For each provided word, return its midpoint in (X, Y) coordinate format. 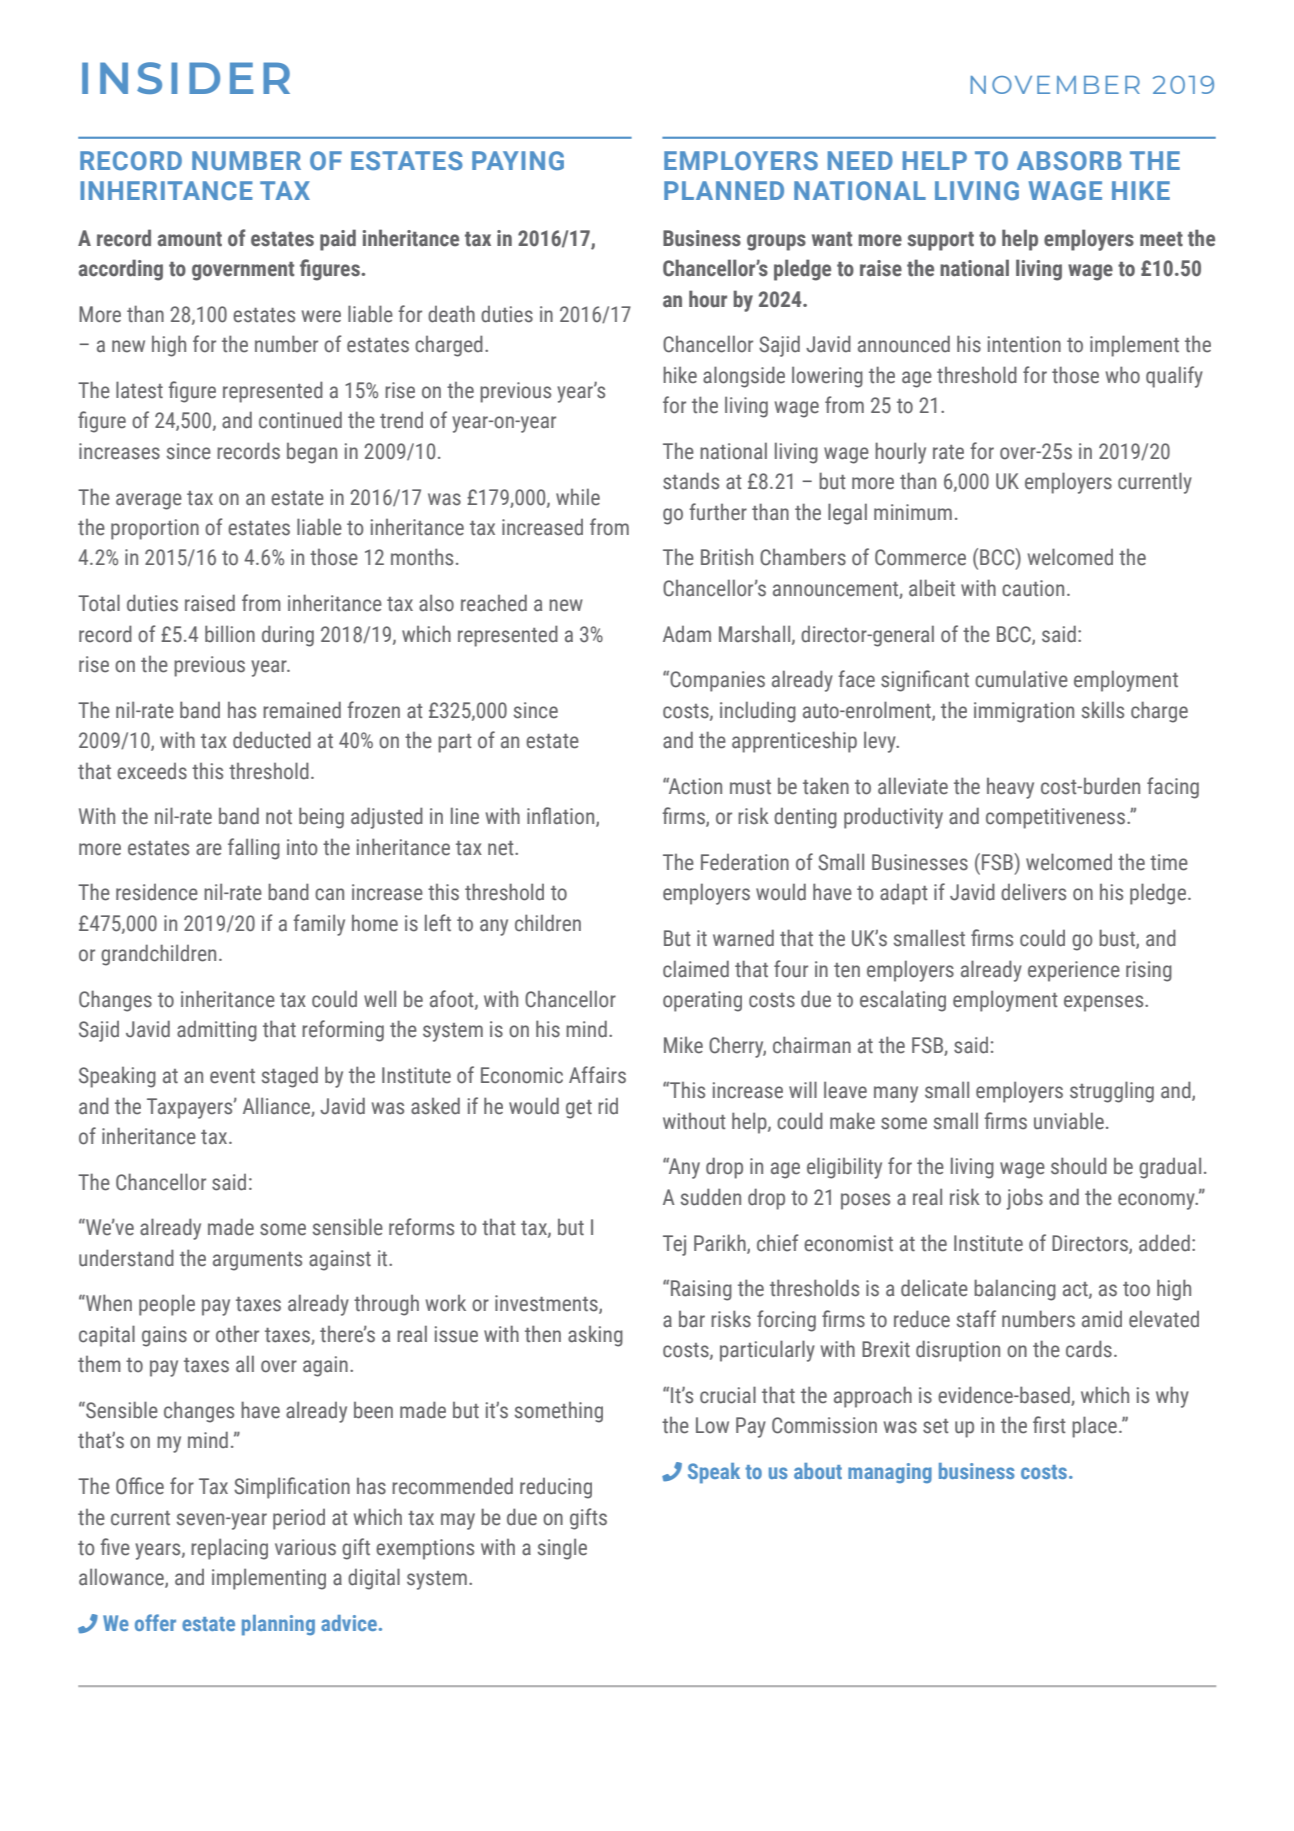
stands (691, 481)
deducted (272, 740)
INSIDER (186, 78)
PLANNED (724, 190)
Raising (701, 1290)
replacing (229, 1549)
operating (702, 1001)
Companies (717, 681)
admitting (217, 1031)
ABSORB (1069, 160)
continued (300, 420)
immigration (1024, 712)
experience (1074, 971)
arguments (257, 1261)
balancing (1015, 1290)
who (1123, 375)
